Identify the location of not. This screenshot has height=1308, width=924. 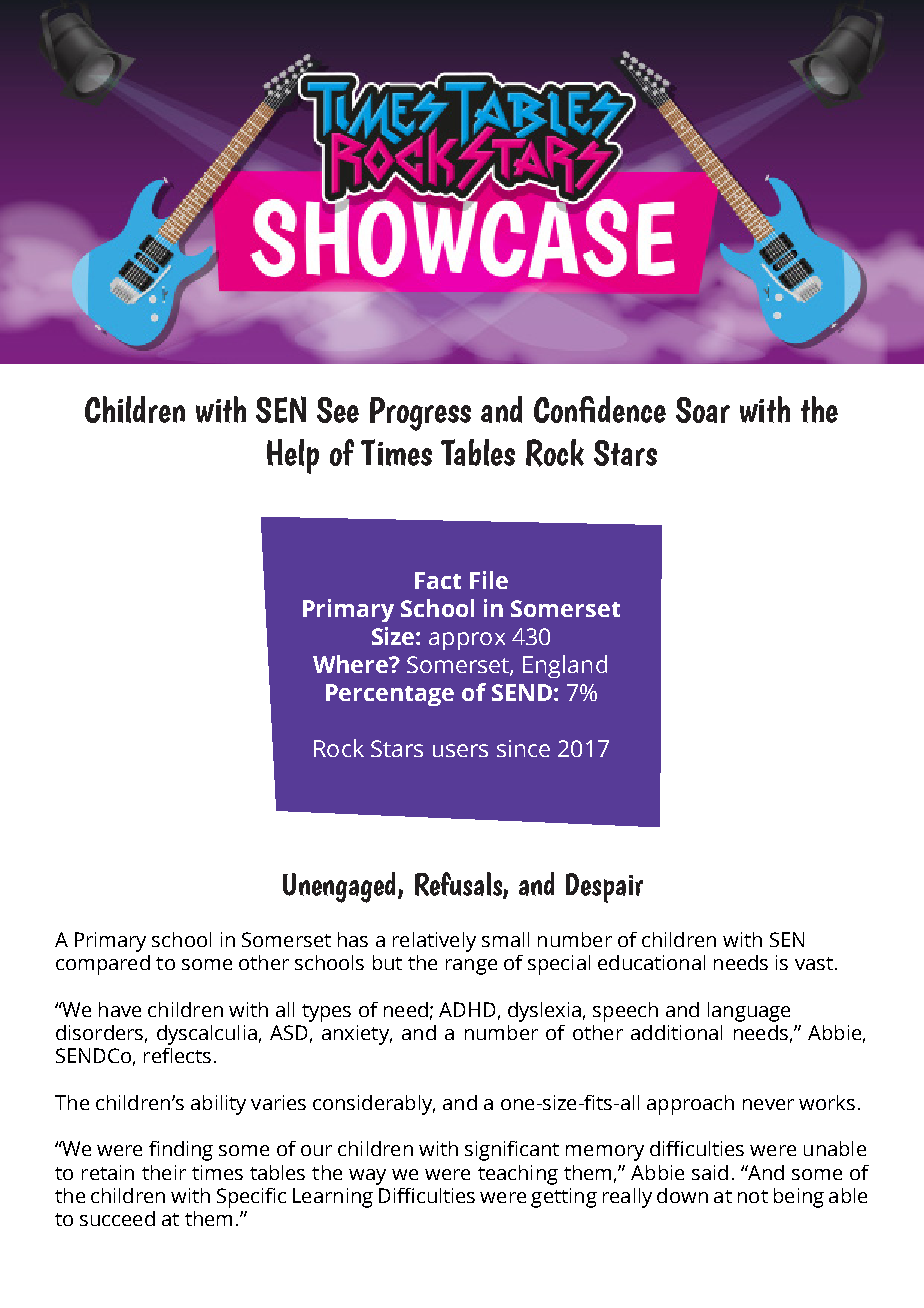
(753, 1196).
